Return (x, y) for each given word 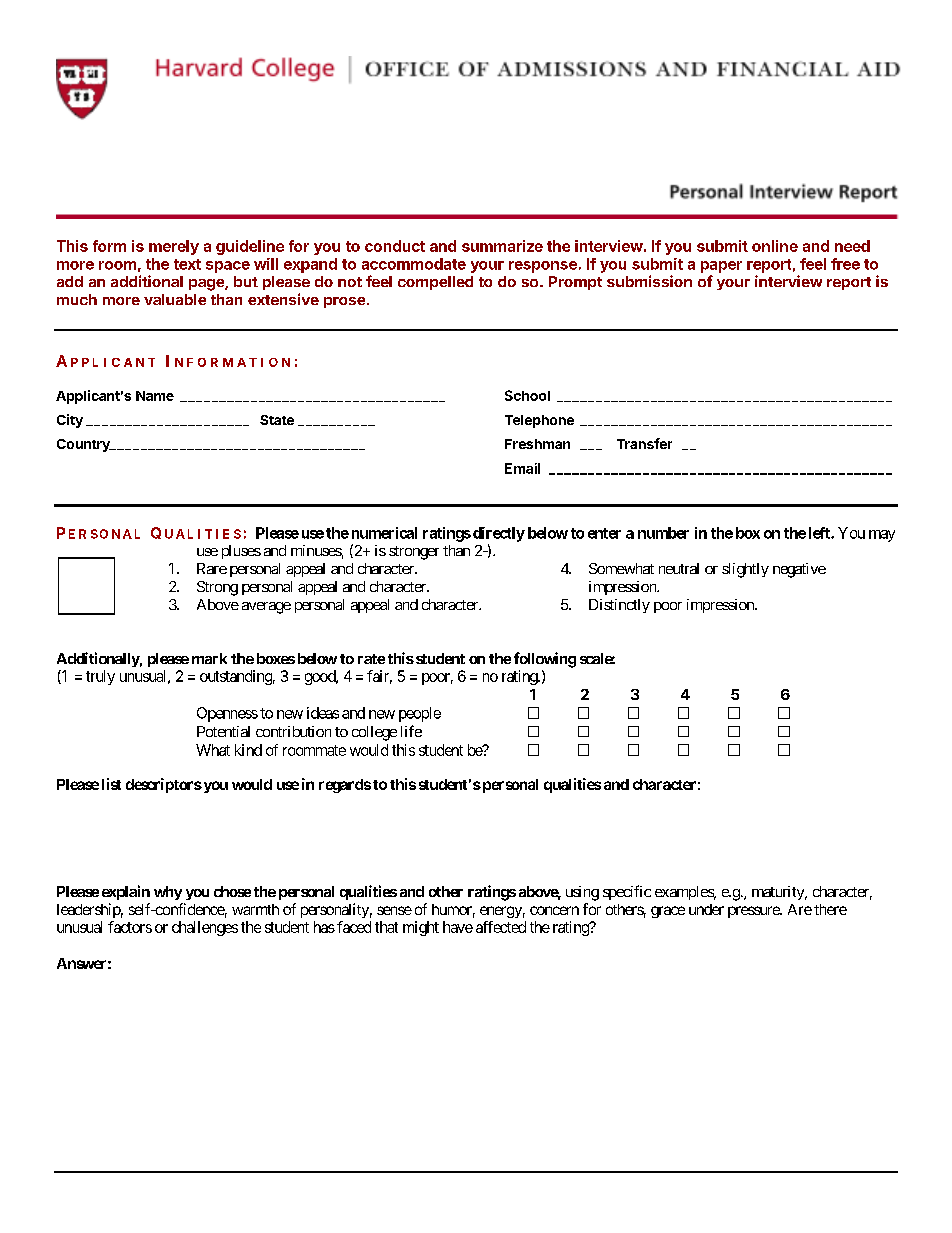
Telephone (539, 421)
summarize (502, 246)
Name (155, 396)
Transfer (644, 443)
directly (499, 534)
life (411, 731)
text (187, 264)
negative (799, 570)
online (775, 246)
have (458, 927)
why (168, 893)
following (545, 660)
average (266, 608)
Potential (223, 731)
